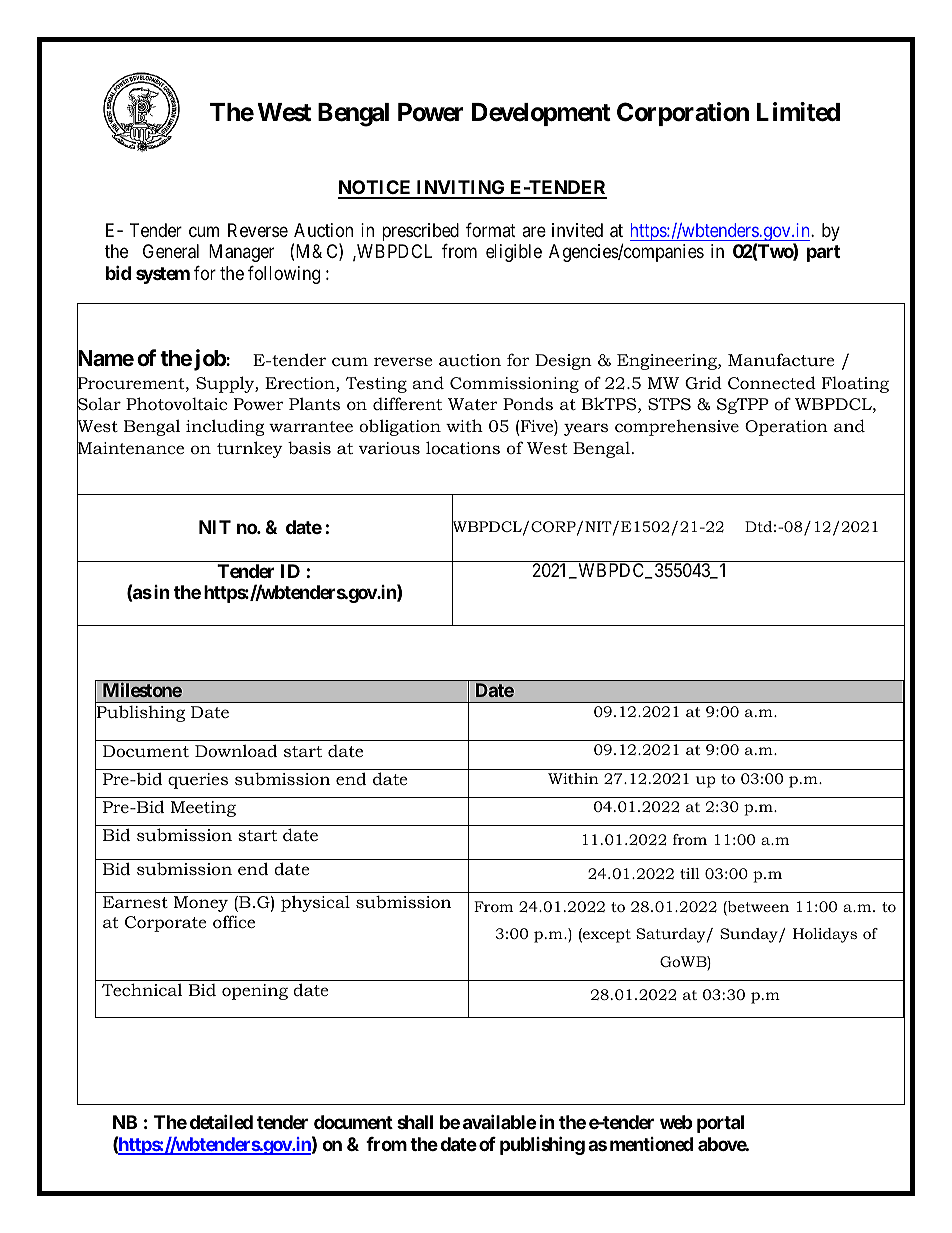 This image has height=1233, width=952. Describe the element at coordinates (463, 447) in the image. I see `locations` at that location.
